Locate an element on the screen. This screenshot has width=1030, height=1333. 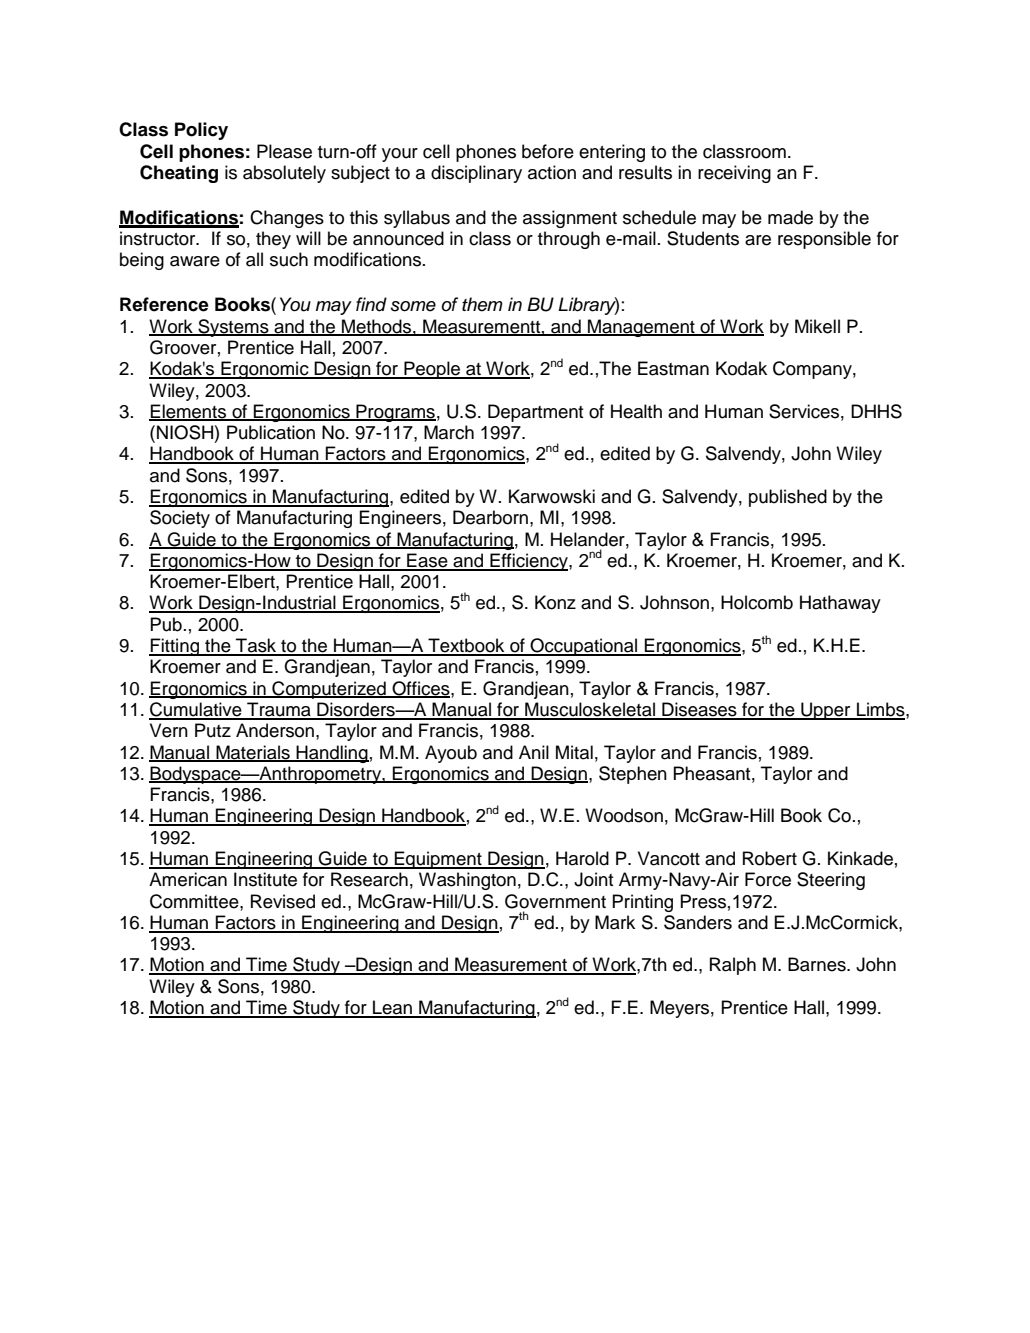
Policy is located at coordinates (201, 131).
